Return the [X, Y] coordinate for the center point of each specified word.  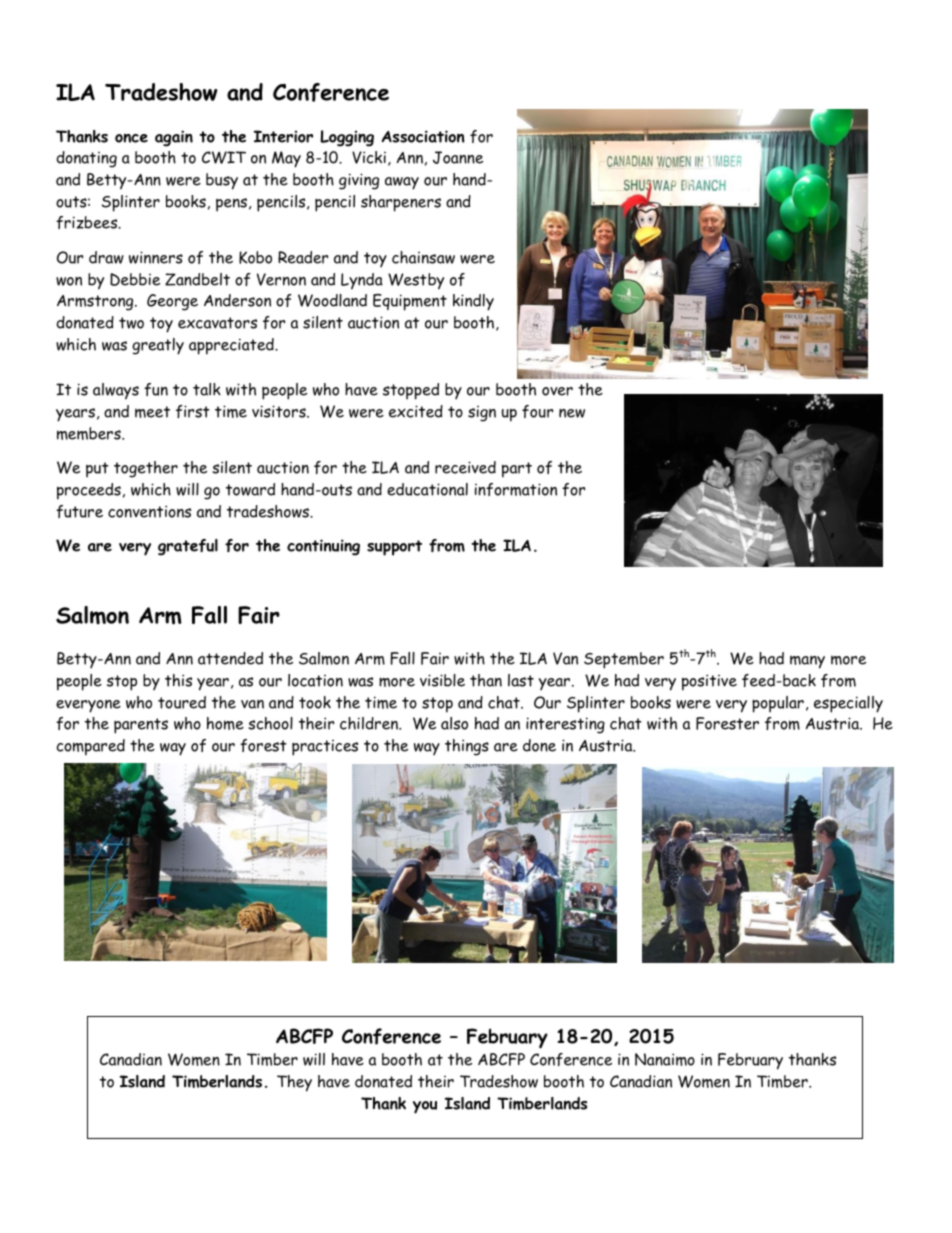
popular [778, 704]
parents [141, 726]
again [174, 138]
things [467, 747]
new [572, 413]
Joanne [458, 157]
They [294, 1083]
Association [423, 136]
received [465, 467]
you [425, 1107]
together [146, 469]
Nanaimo [665, 1059]
